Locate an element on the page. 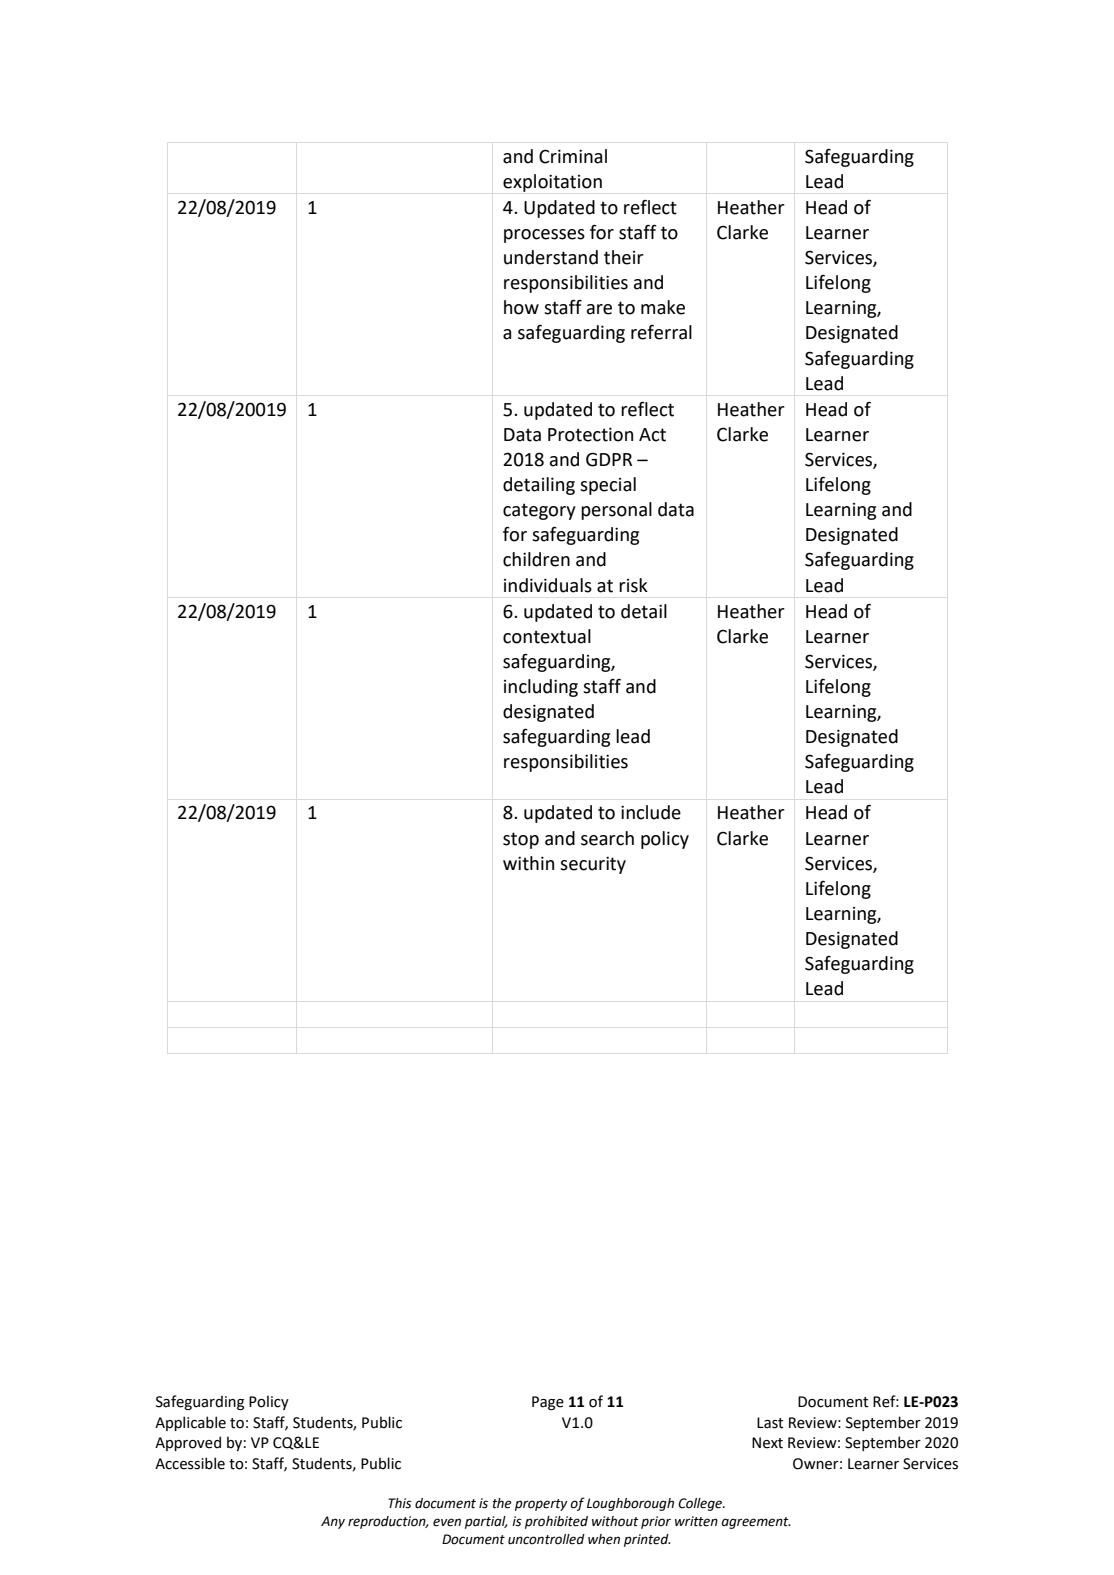 The width and height of the page is (1114, 1575). stop is located at coordinates (521, 840).
